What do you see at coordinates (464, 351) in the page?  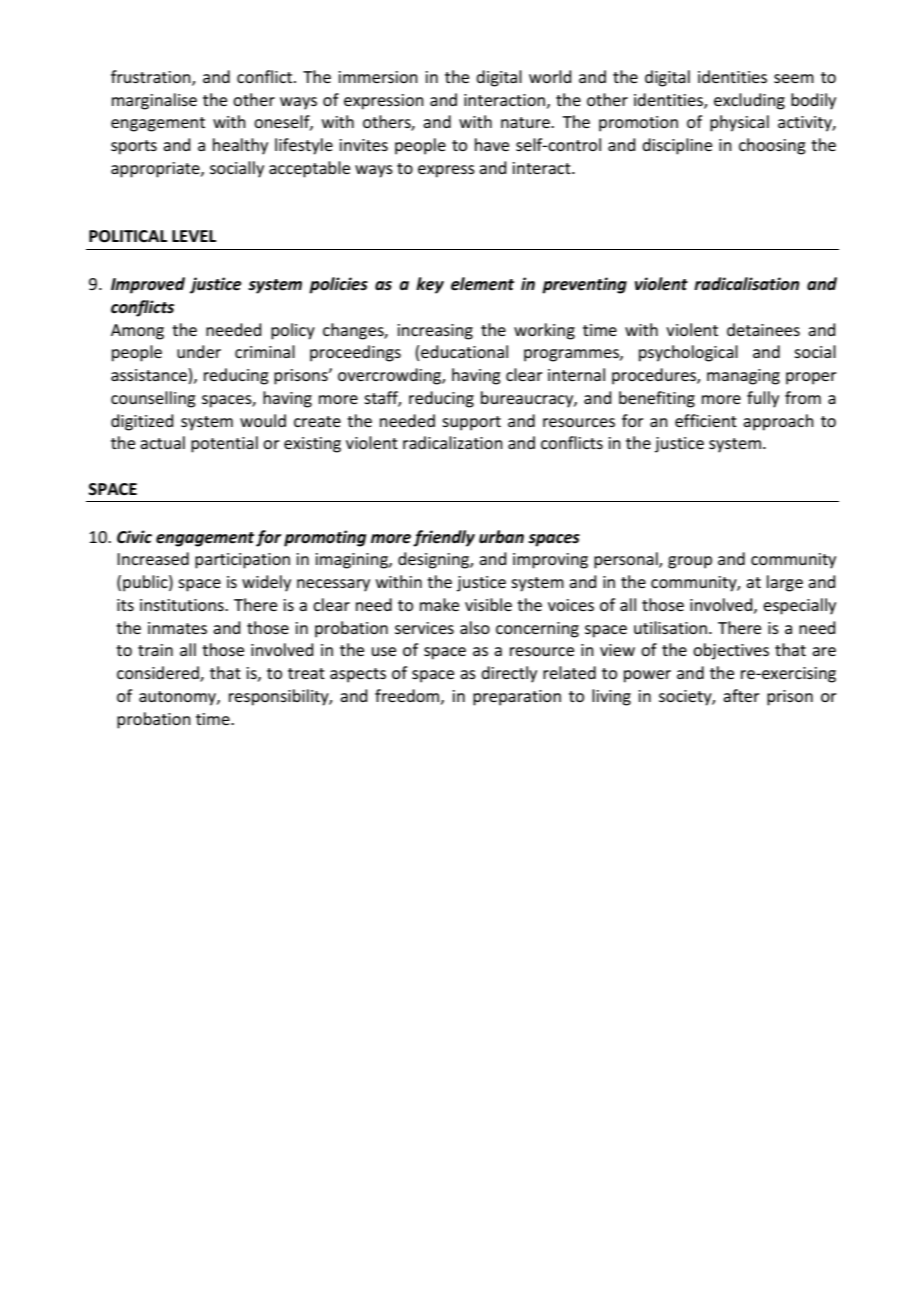 I see `educational` at bounding box center [464, 351].
